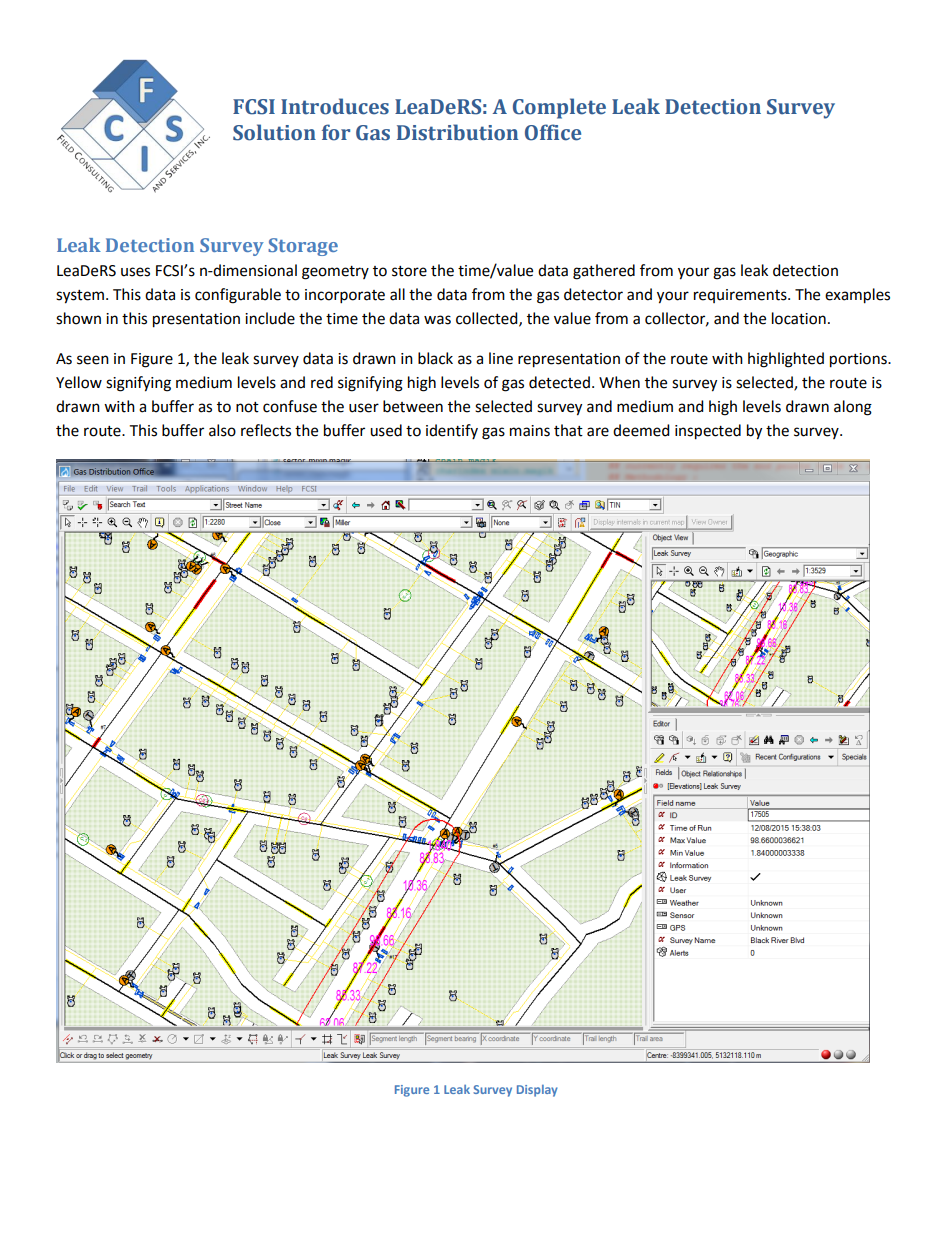 This screenshot has height=1233, width=952. What do you see at coordinates (708, 432) in the screenshot?
I see `inspected` at bounding box center [708, 432].
